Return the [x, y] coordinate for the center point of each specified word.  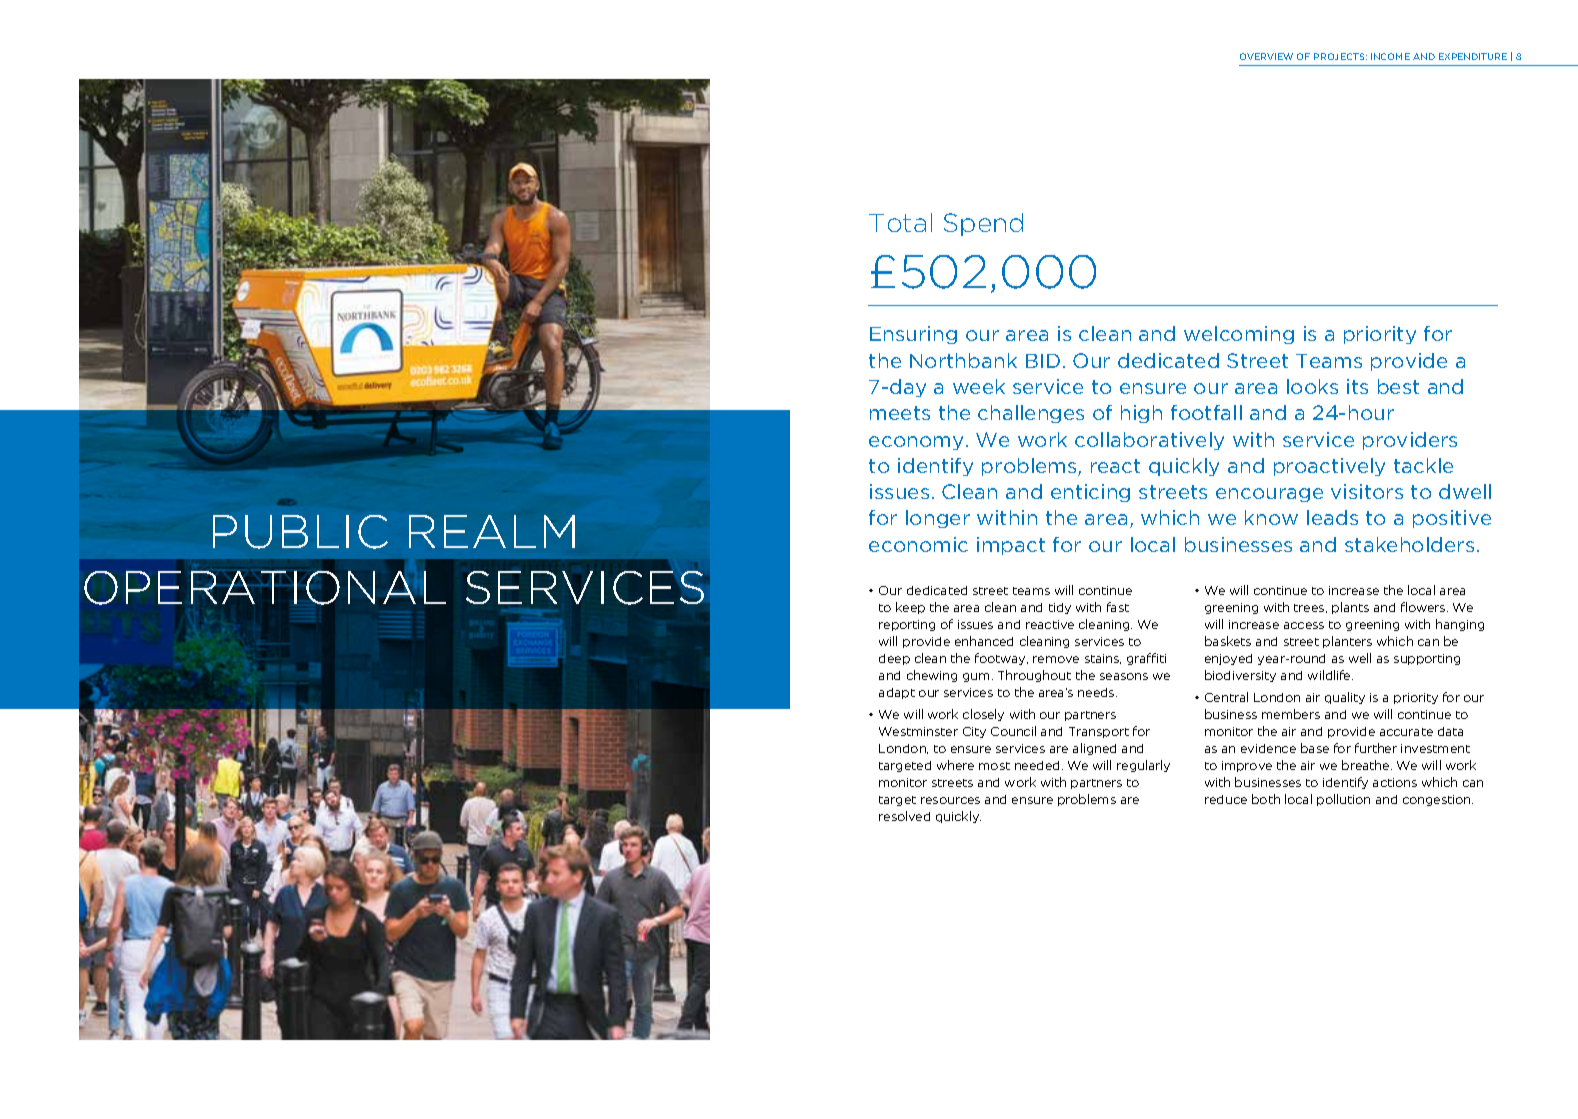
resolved [904, 816]
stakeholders [1409, 544]
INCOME [1390, 56]
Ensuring [913, 335]
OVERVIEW [1266, 56]
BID [1043, 361]
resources [950, 800]
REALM [492, 531]
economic [918, 544]
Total [900, 222]
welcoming [1239, 335]
